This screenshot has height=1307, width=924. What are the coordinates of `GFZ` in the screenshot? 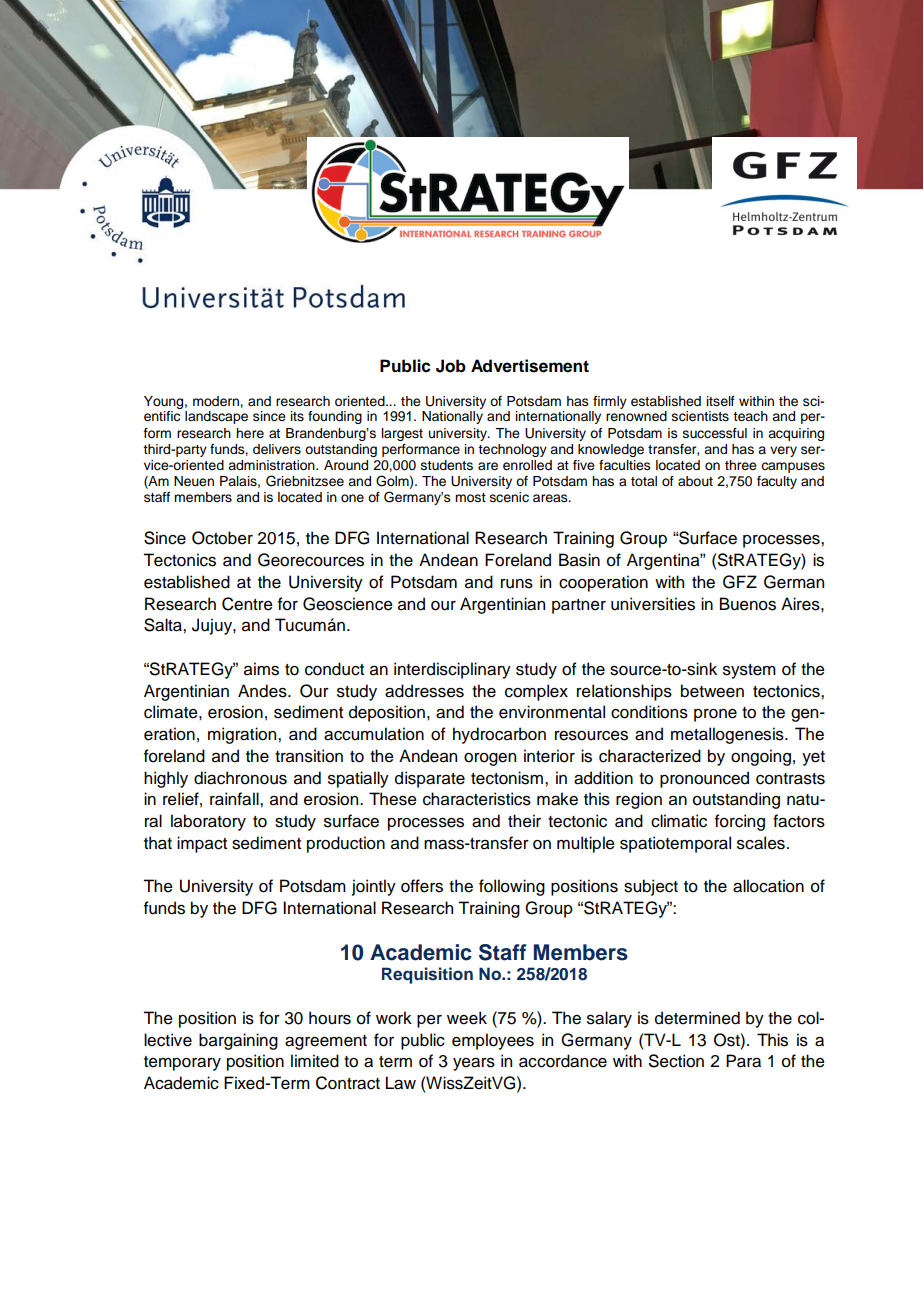 It's located at (740, 582).
